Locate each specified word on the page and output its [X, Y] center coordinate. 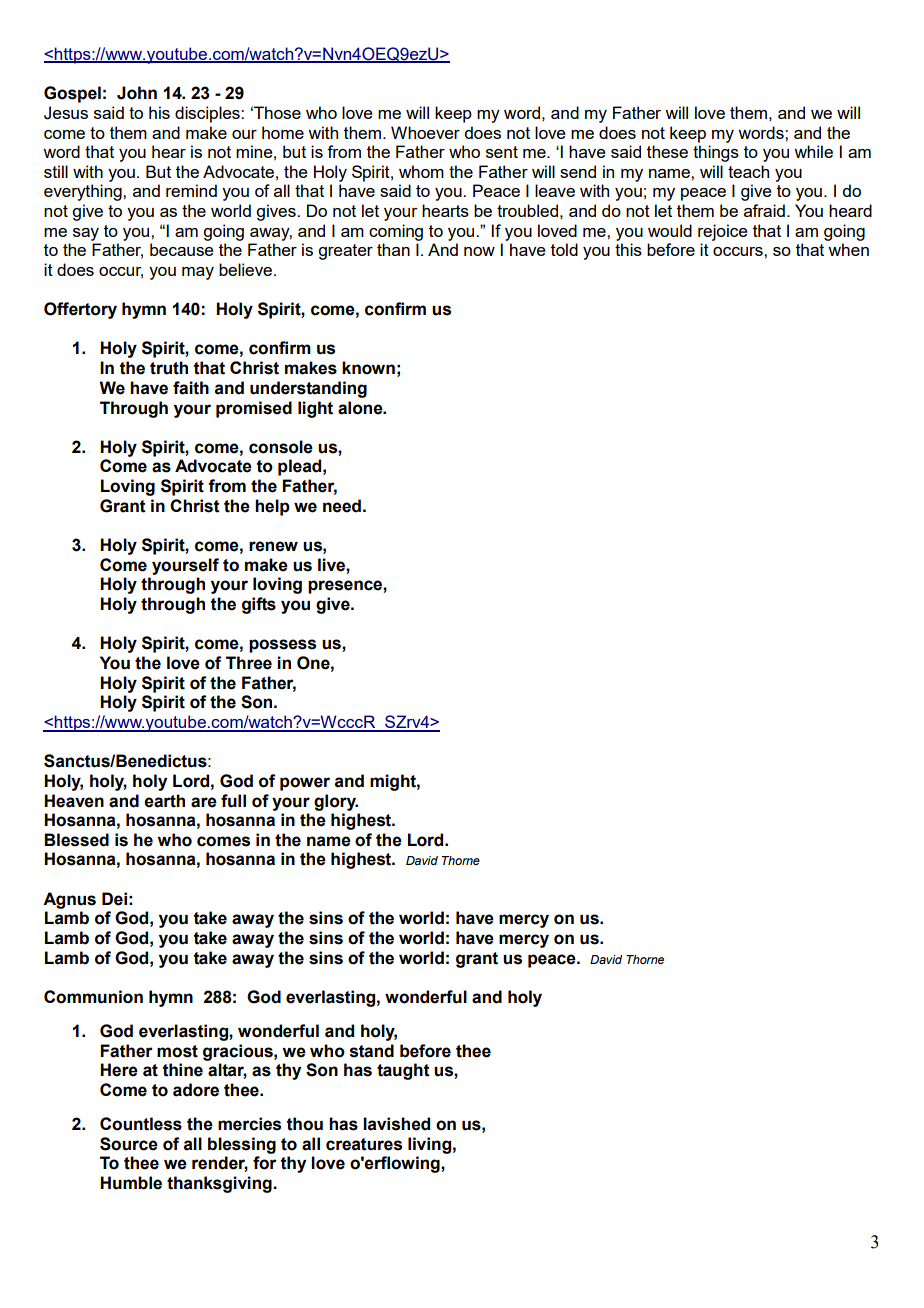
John [137, 93]
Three [249, 663]
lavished [396, 1124]
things [716, 153]
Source [129, 1144]
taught [403, 1071]
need [342, 506]
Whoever [425, 132]
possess [282, 646]
